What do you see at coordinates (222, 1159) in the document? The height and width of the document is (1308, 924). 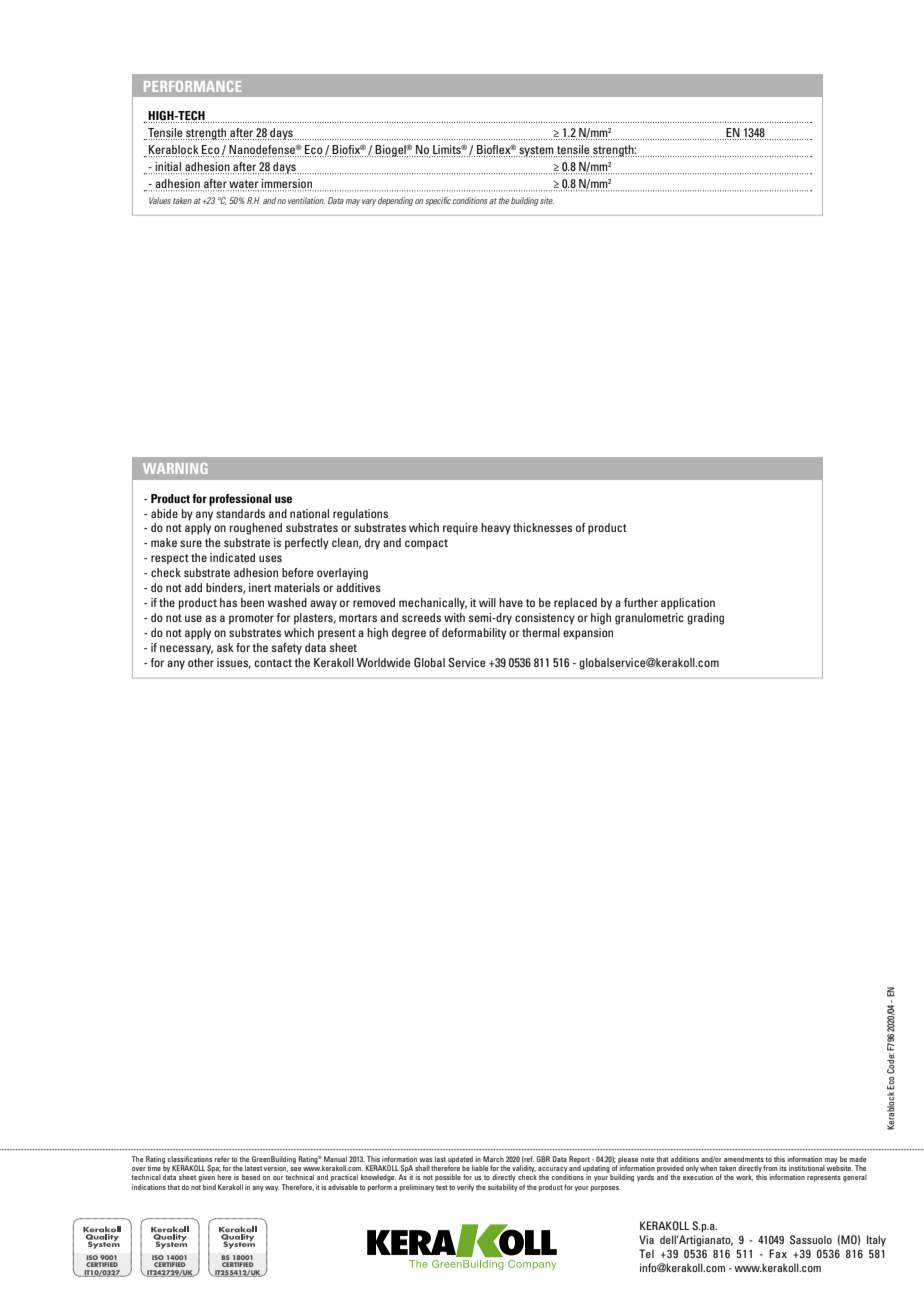 I see `refer` at bounding box center [222, 1159].
